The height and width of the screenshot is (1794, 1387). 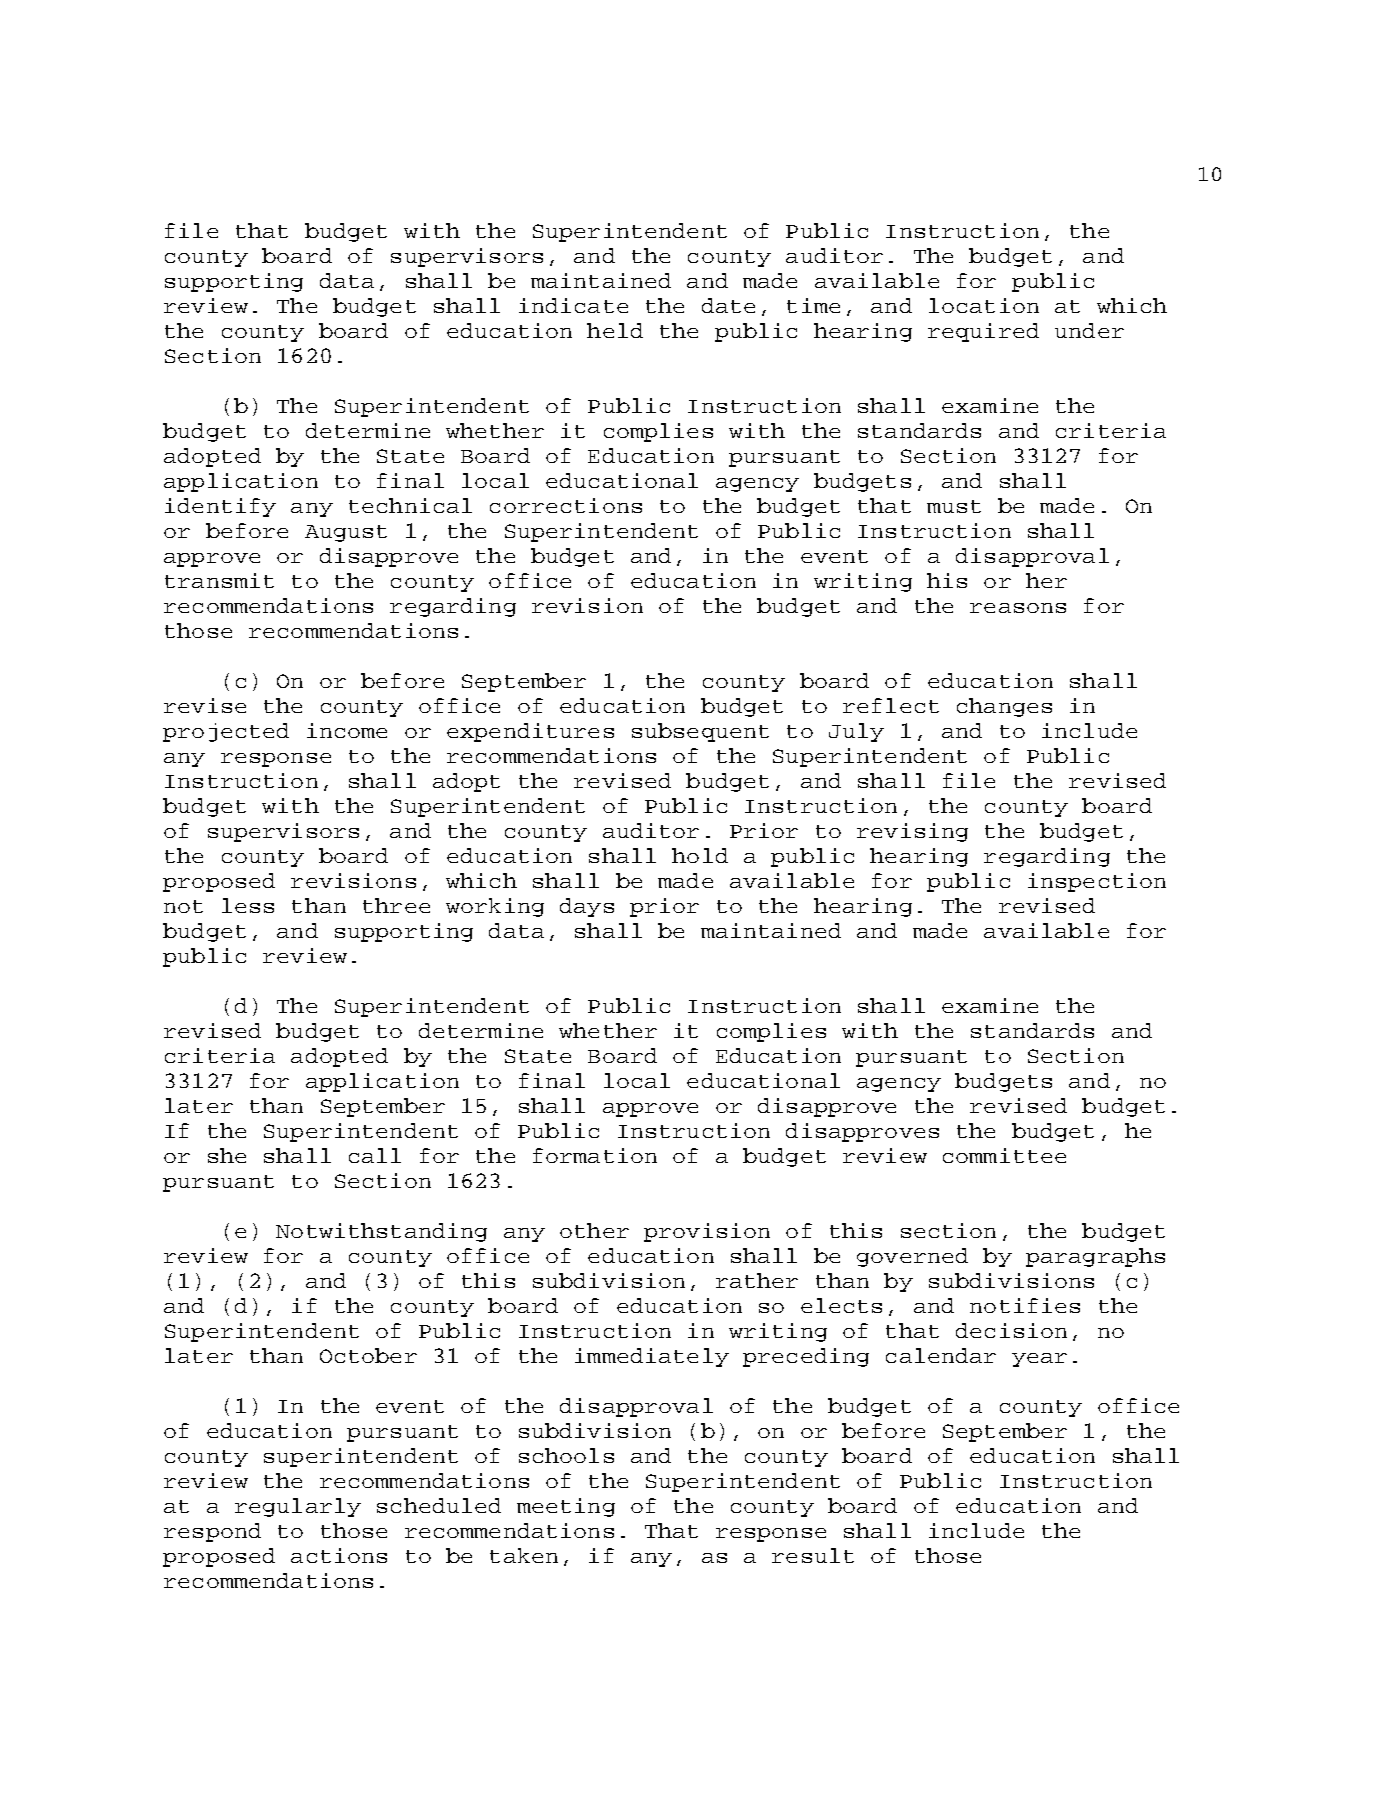 I want to click on days, so click(x=587, y=907).
